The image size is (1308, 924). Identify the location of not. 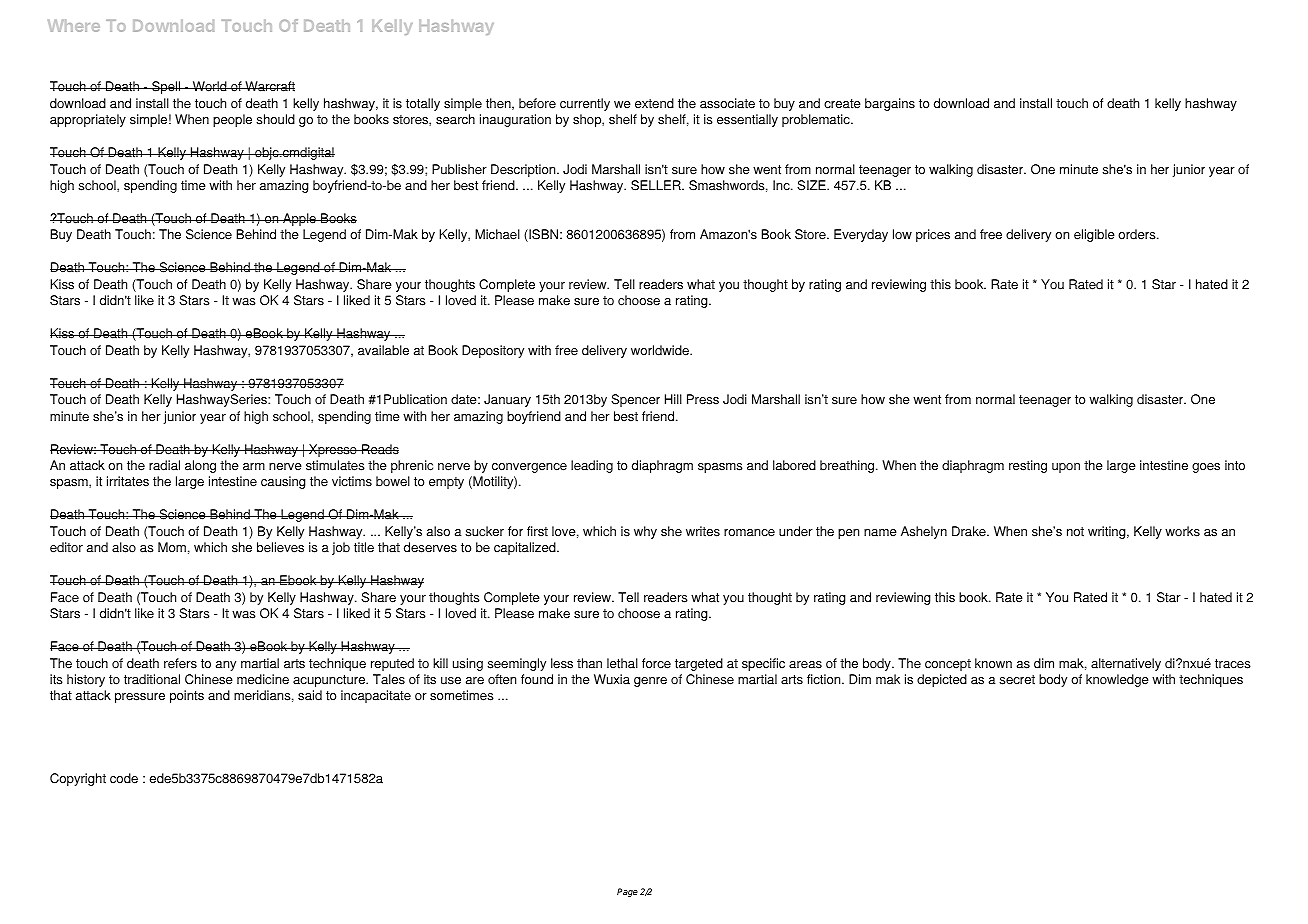
(1075, 532).
